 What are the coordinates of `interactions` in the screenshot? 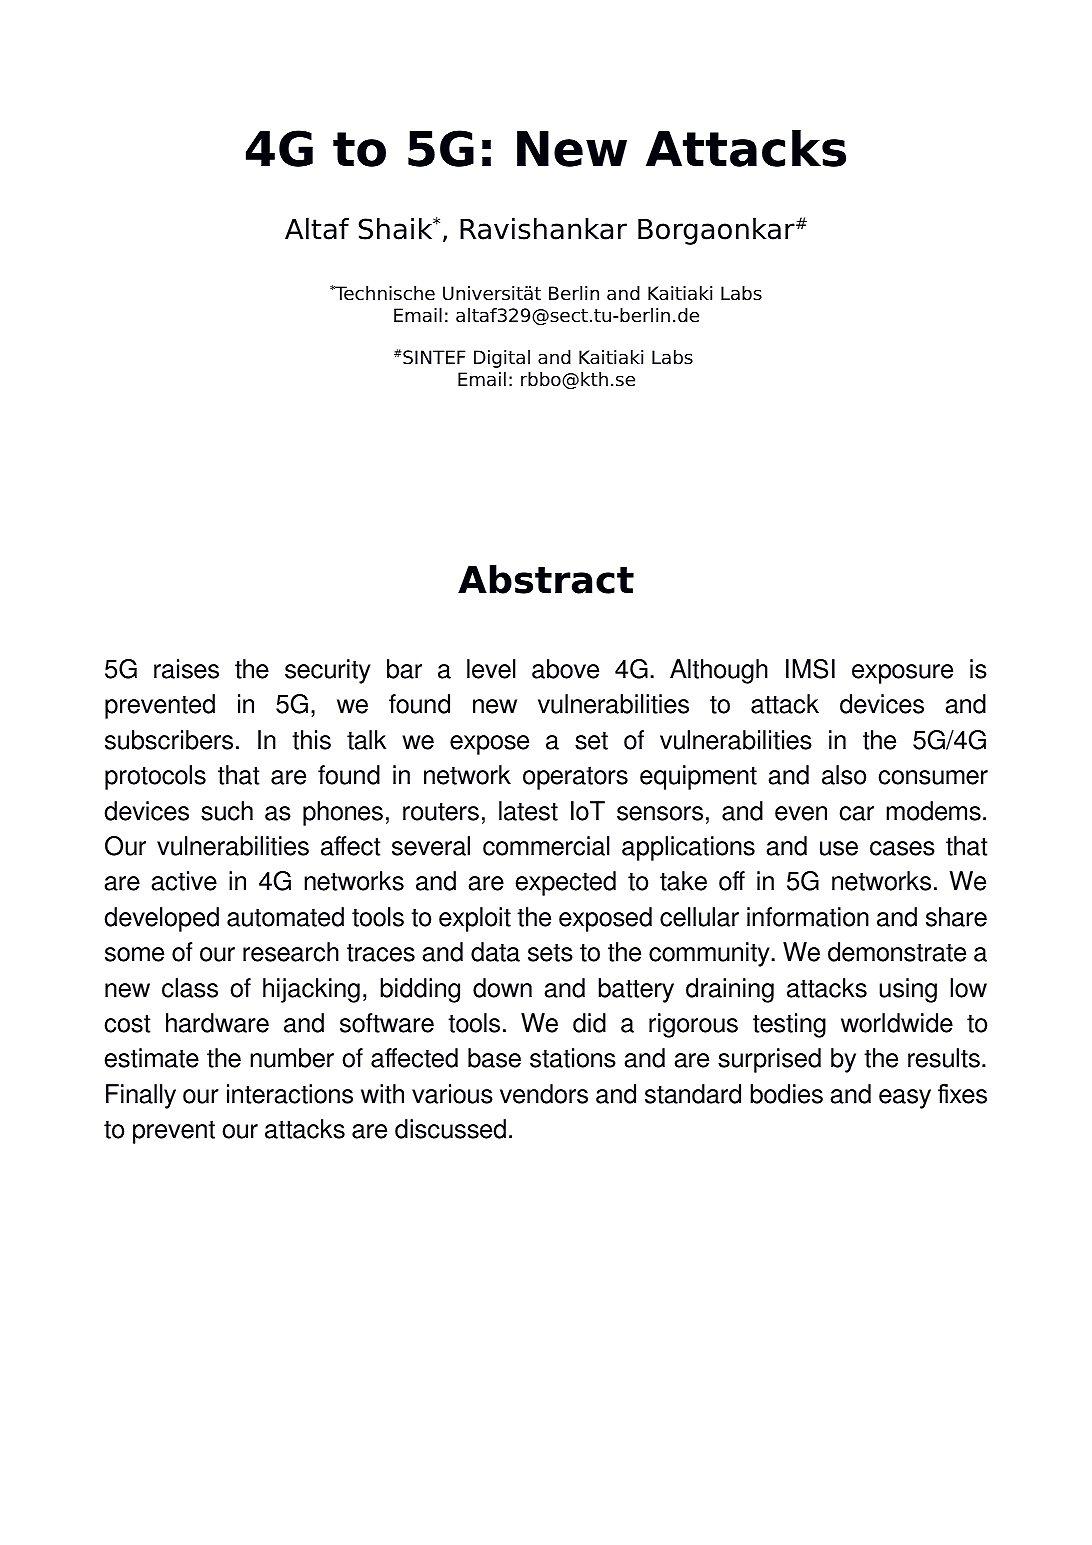 It's located at (290, 1094).
